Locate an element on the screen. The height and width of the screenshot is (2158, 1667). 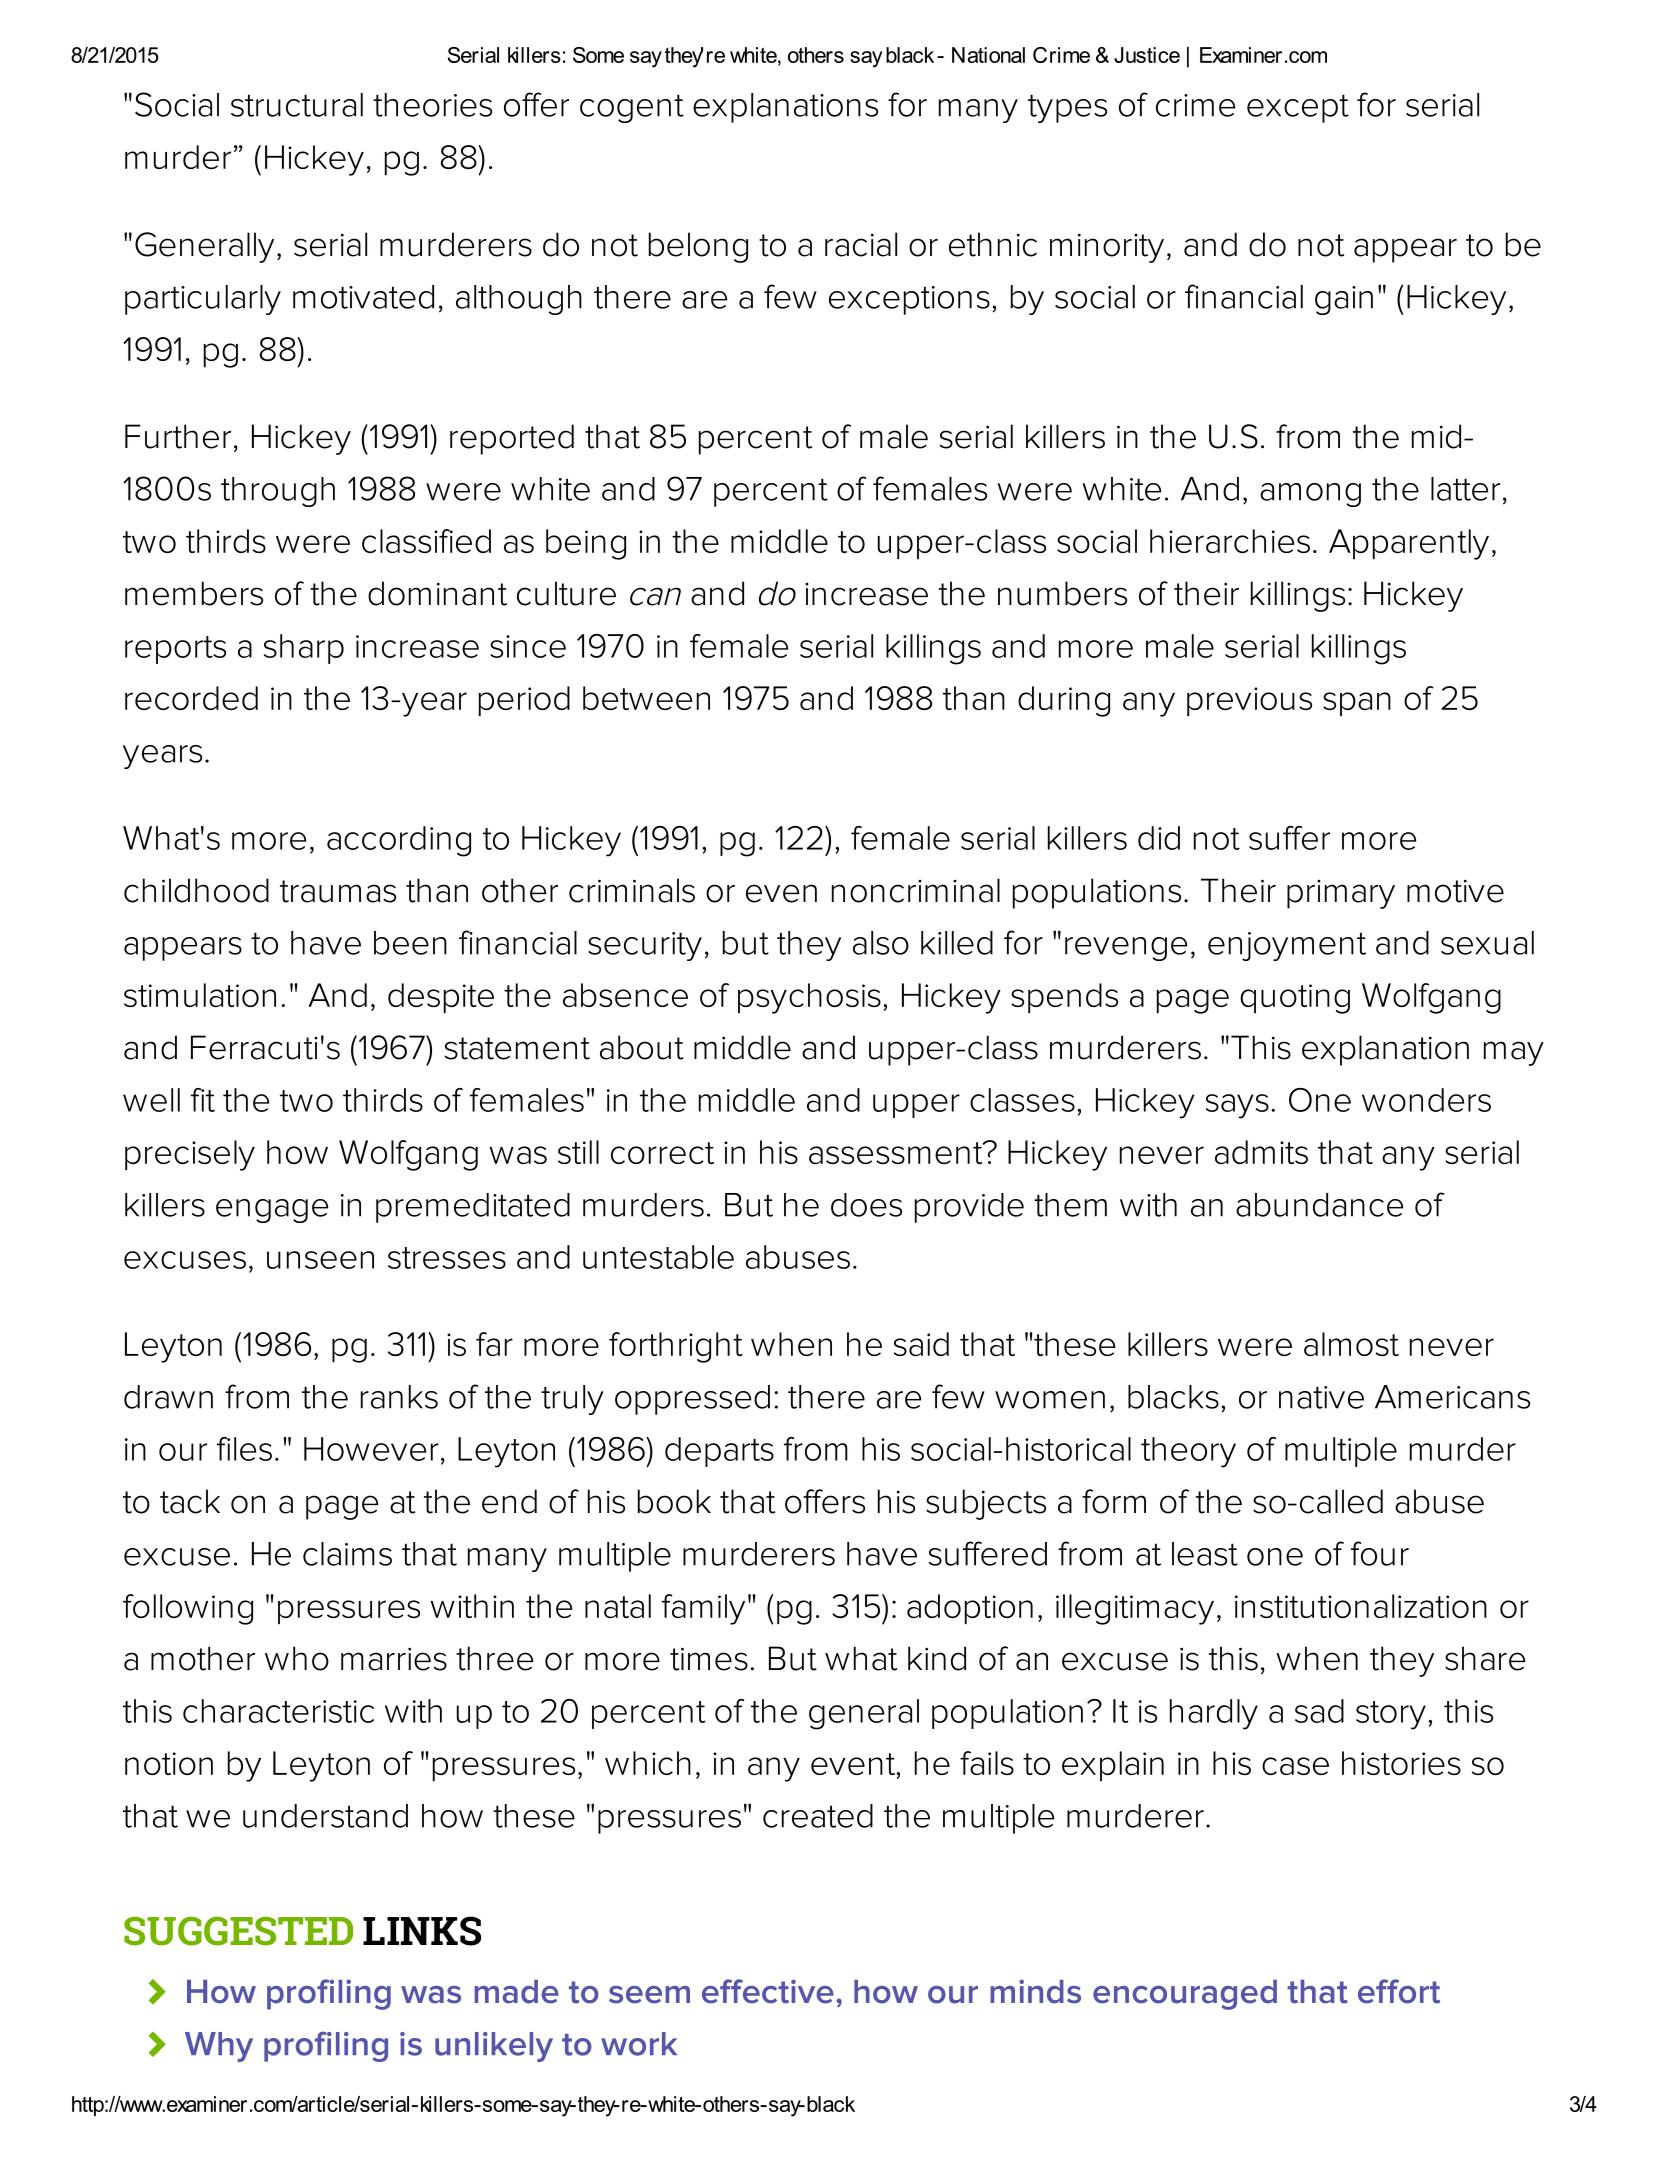
departs is located at coordinates (719, 1452).
